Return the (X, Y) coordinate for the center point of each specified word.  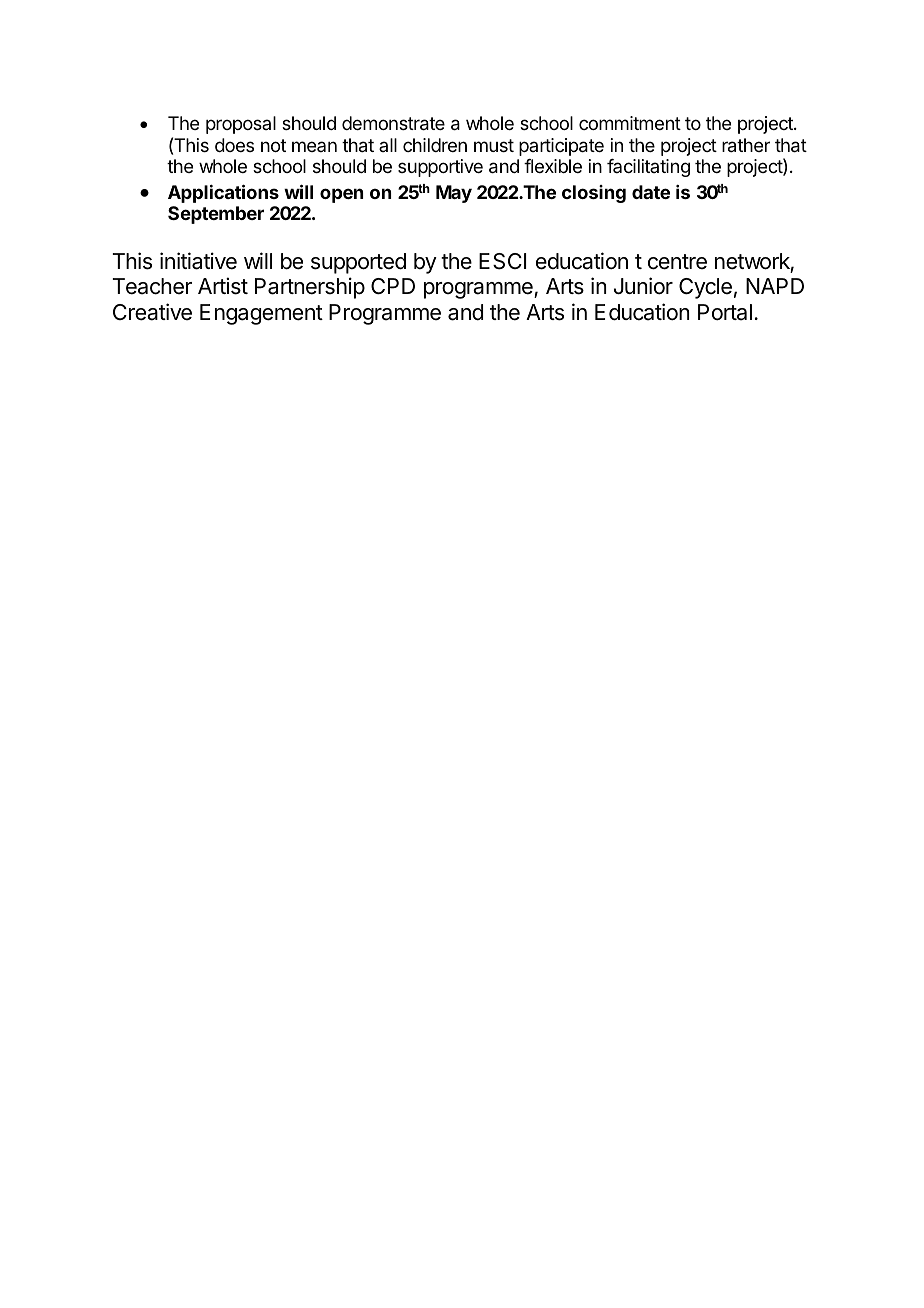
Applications (223, 193)
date (651, 192)
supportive (440, 168)
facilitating (648, 168)
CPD (393, 286)
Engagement (261, 314)
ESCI (502, 261)
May (454, 194)
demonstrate (393, 123)
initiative (198, 261)
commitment (630, 123)
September (216, 215)
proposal (241, 125)
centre (677, 262)
